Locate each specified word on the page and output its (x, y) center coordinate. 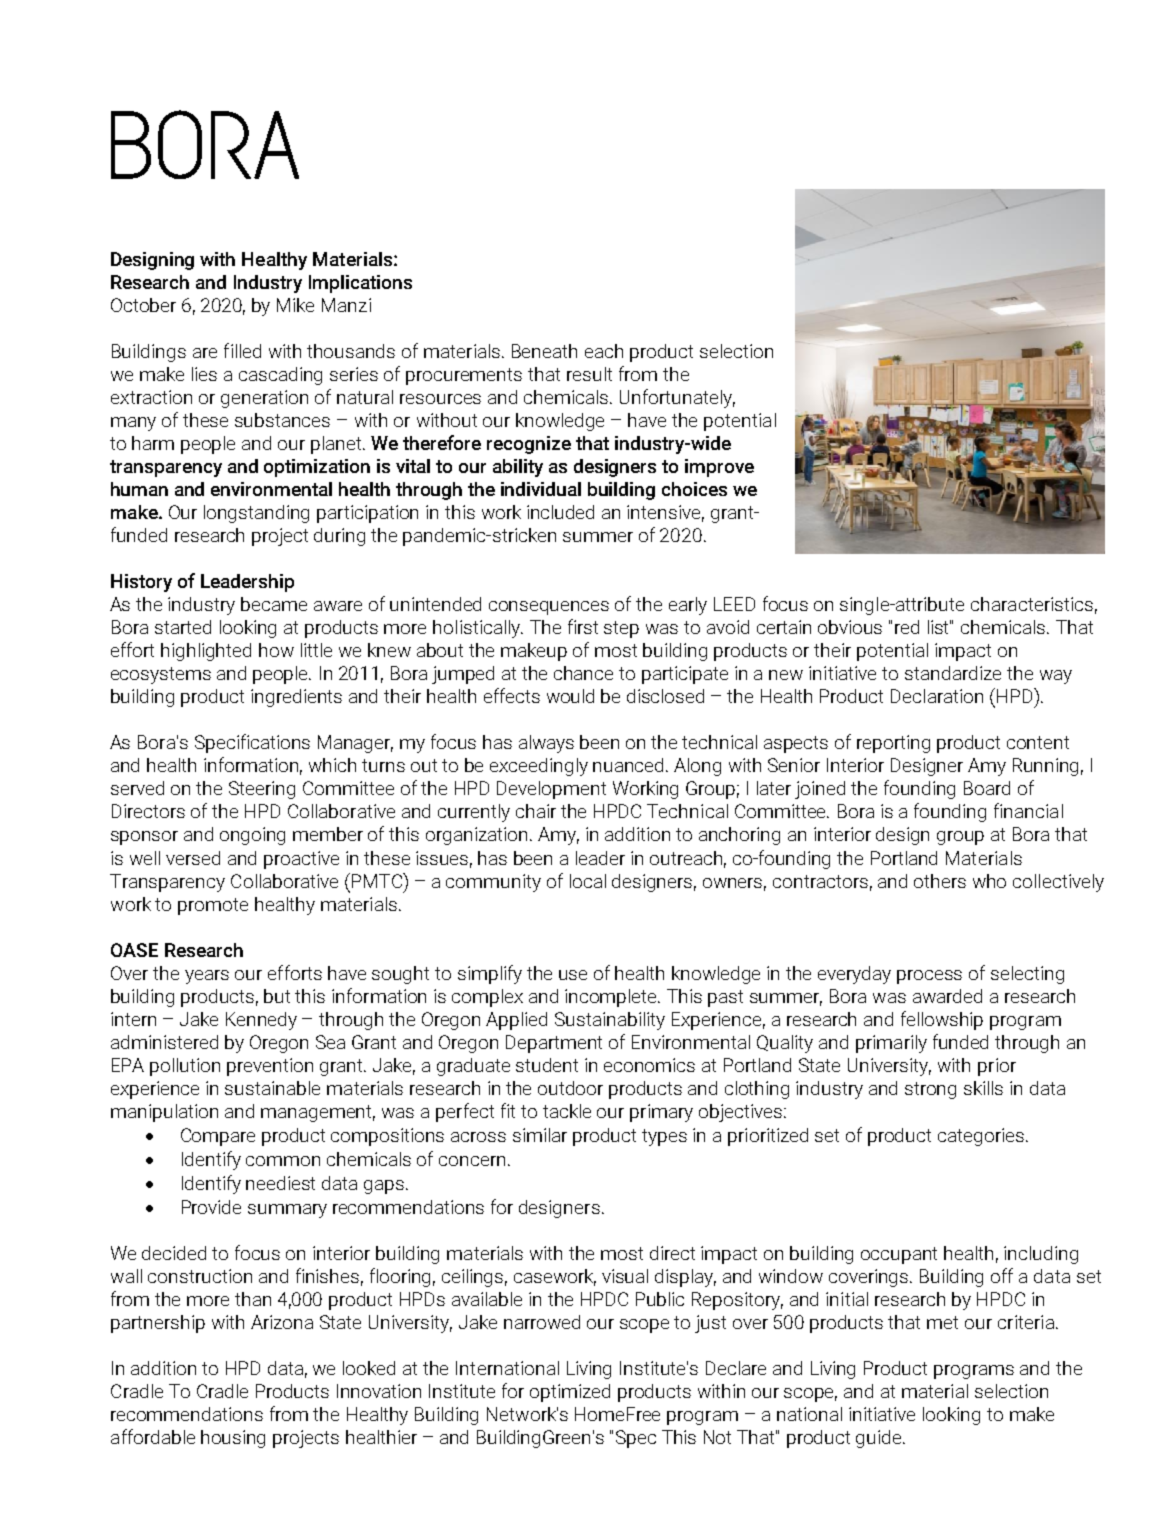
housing (233, 1439)
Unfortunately (677, 398)
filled (242, 350)
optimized (570, 1393)
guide (880, 1439)
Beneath (544, 351)
